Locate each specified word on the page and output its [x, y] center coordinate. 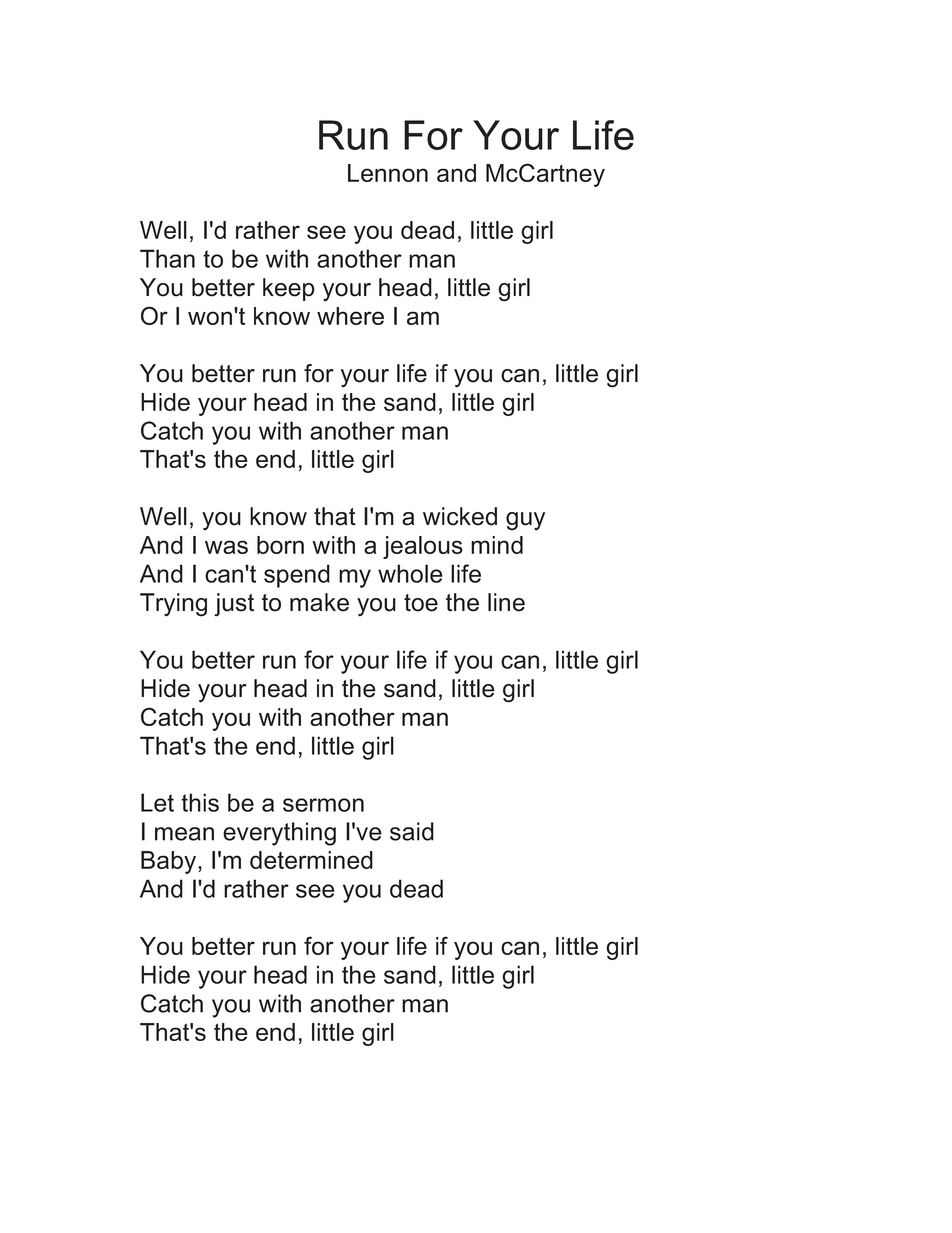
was [226, 547]
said [412, 831]
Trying [173, 605]
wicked [460, 516]
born [280, 545]
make [319, 602]
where [350, 316]
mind [497, 545]
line [506, 602]
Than [167, 258]
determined [311, 860]
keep [289, 289]
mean [184, 834]
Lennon [388, 173]
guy [525, 521]
